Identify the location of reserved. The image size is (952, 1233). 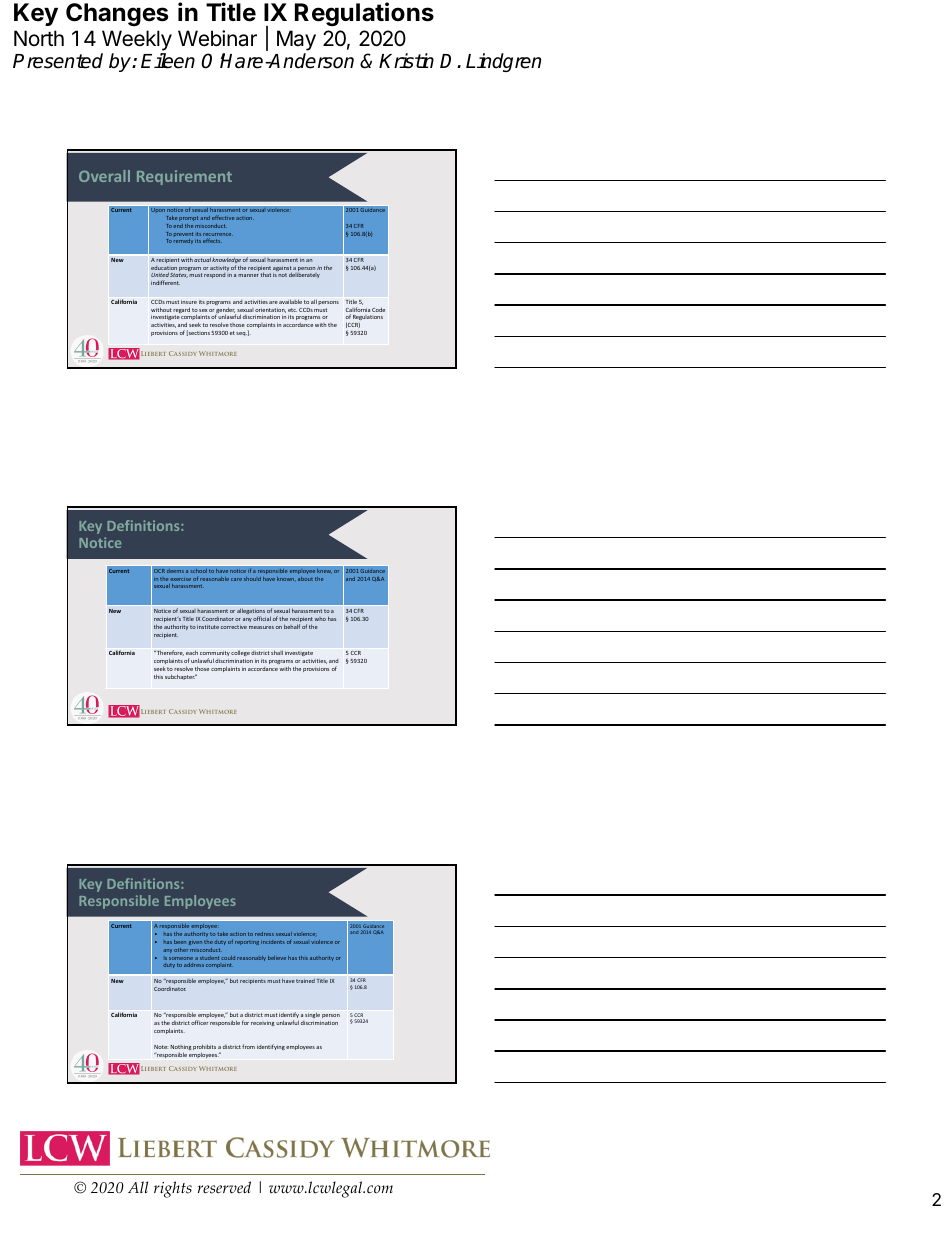
(224, 1187).
